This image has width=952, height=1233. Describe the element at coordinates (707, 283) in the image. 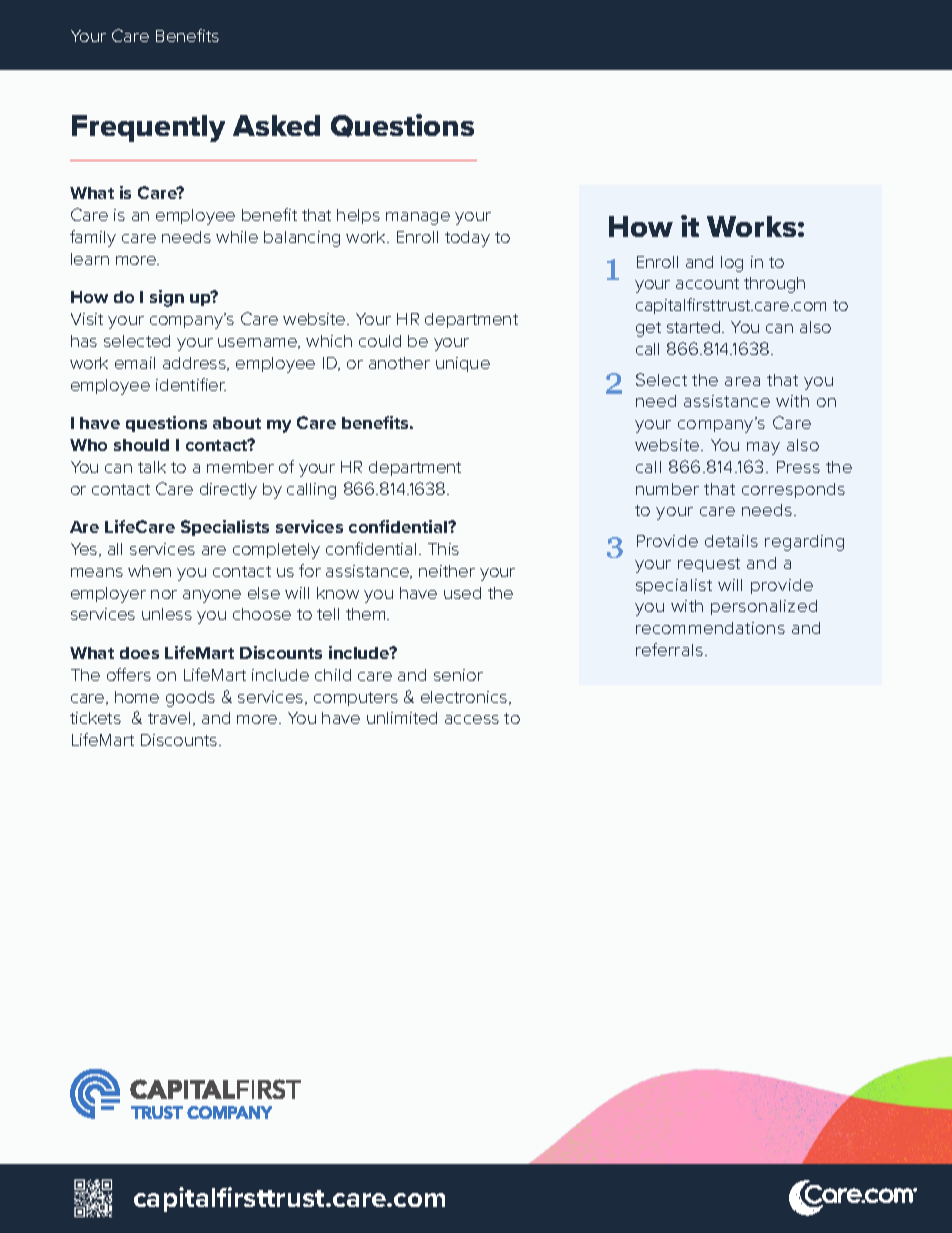

I see `account` at that location.
